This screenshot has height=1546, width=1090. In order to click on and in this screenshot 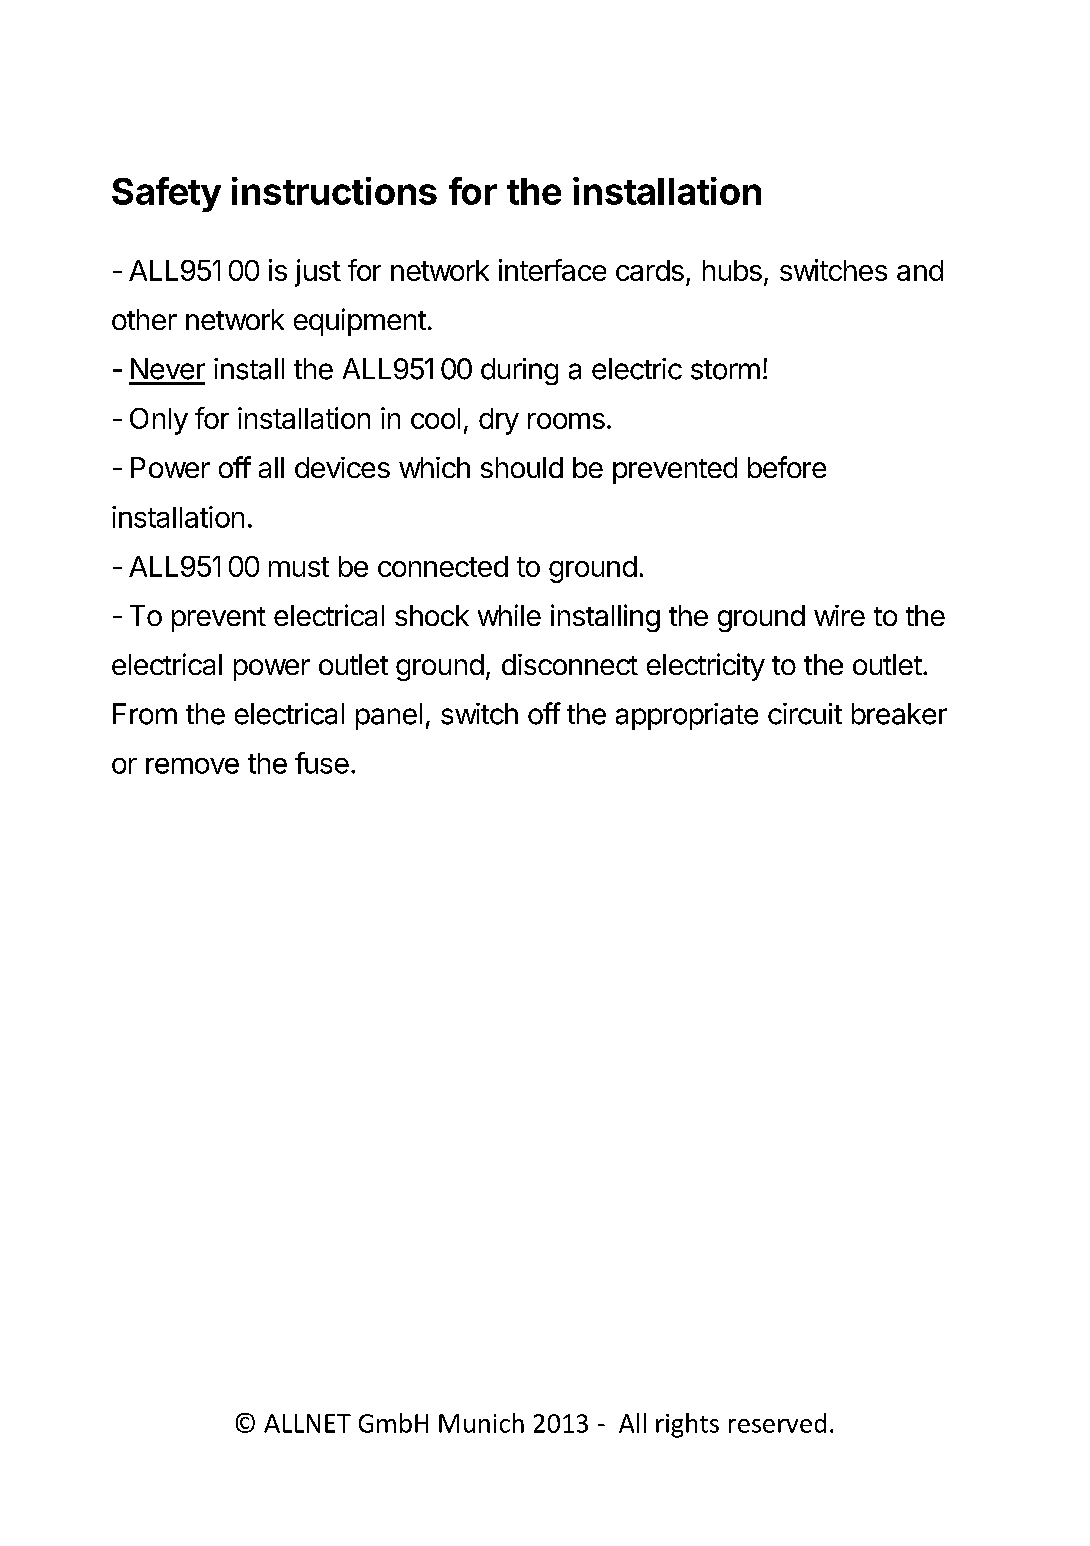, I will do `click(920, 270)`.
